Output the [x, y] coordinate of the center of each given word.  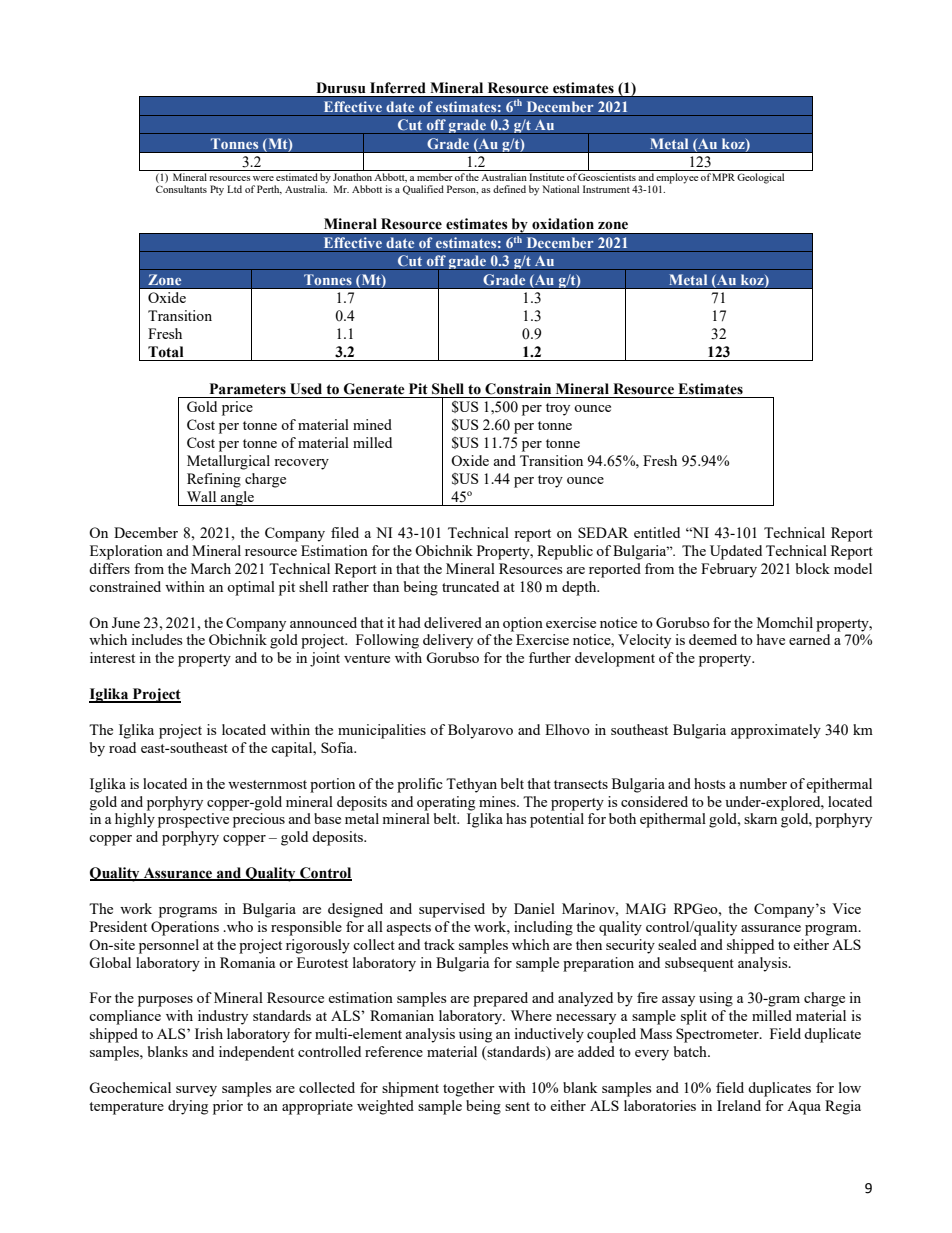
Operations [185, 928]
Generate [374, 389]
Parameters [248, 389]
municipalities [382, 731]
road [122, 747]
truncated [470, 586]
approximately [776, 731]
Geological [760, 178]
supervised [452, 910]
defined [509, 189]
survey [196, 1091]
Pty [217, 190]
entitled [657, 532]
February [729, 570]
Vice [846, 908]
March [211, 568]
